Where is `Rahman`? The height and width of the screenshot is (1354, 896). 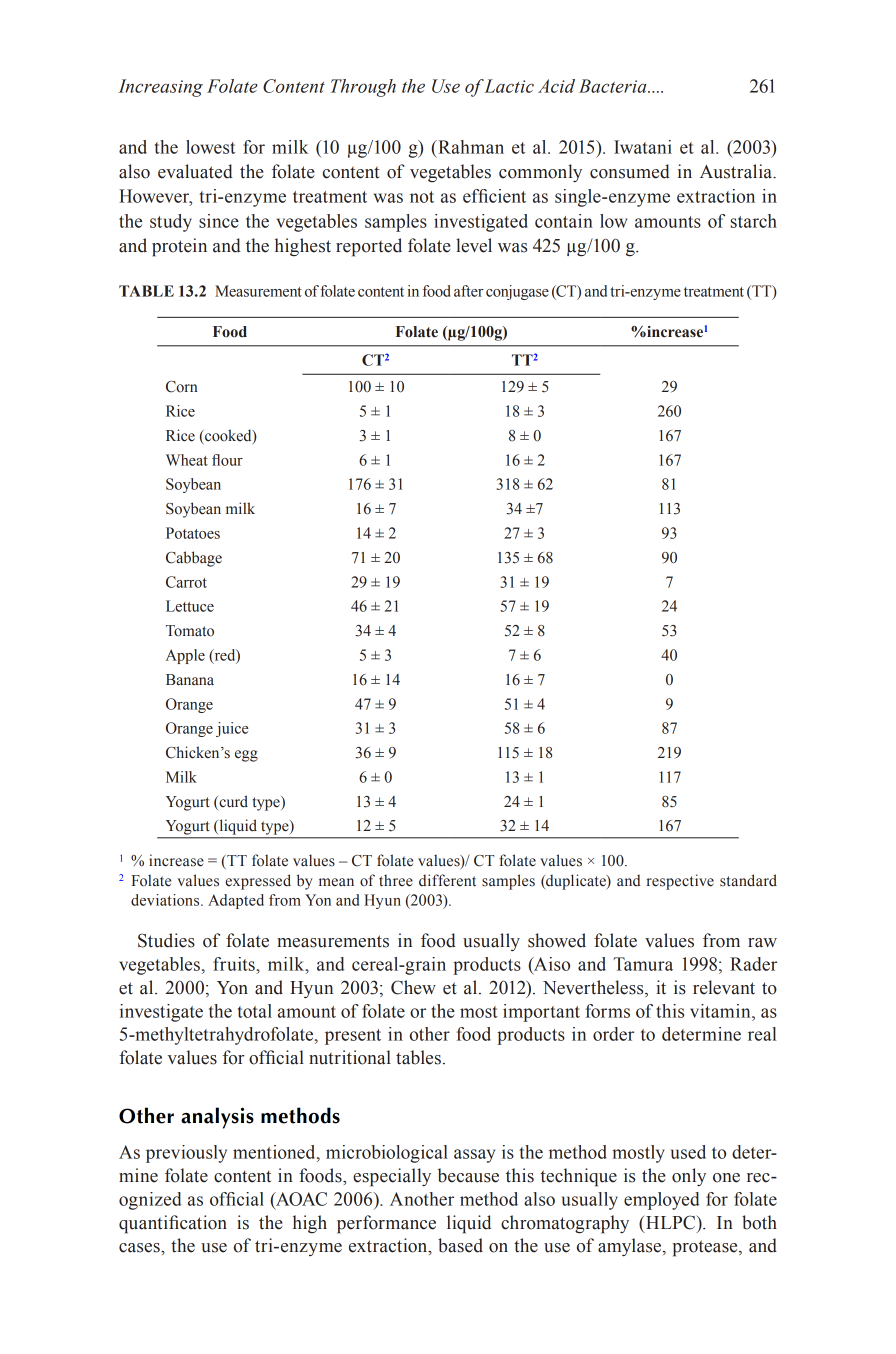 Rahman is located at coordinates (470, 147).
